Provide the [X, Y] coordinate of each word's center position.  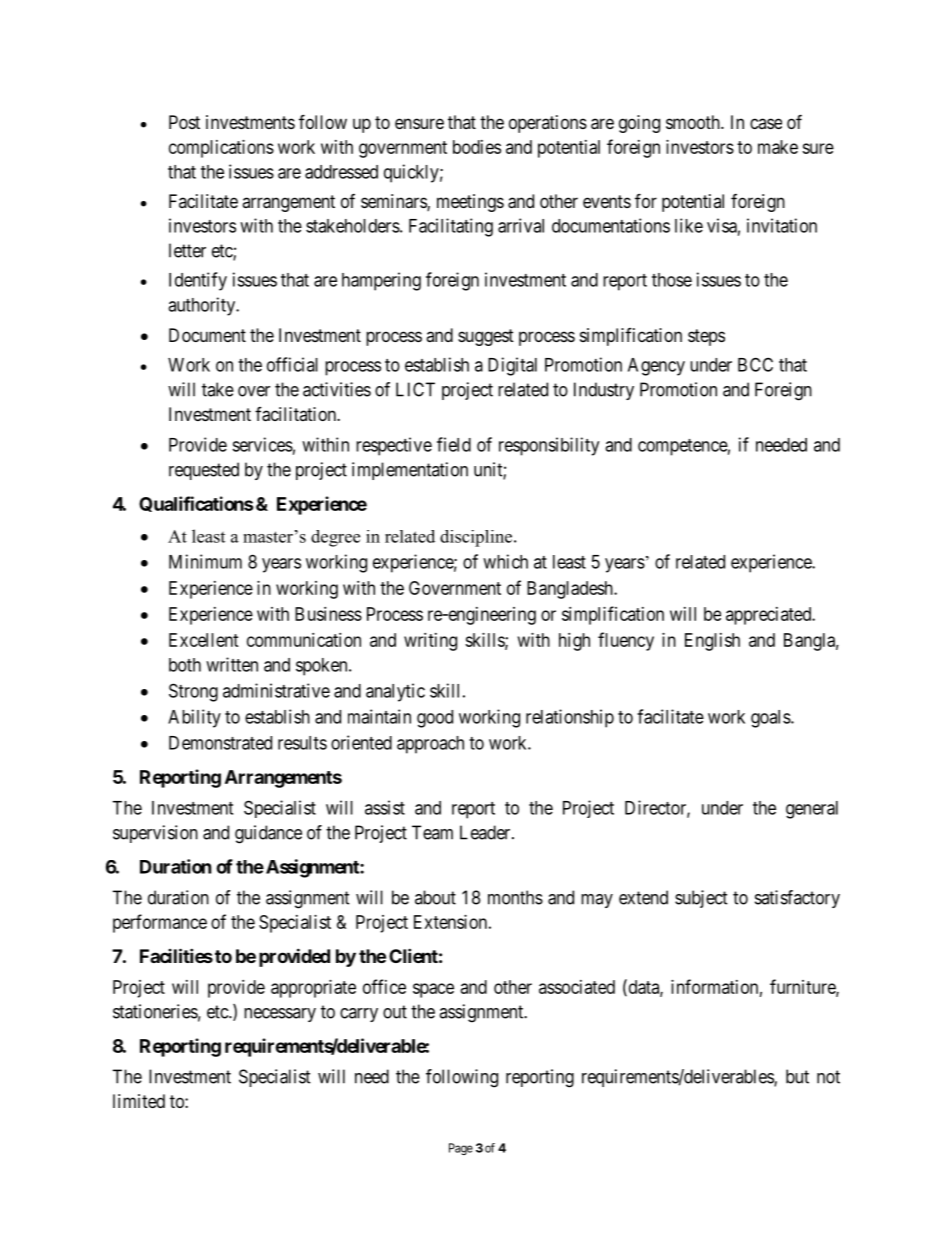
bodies [477, 147]
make [778, 147]
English [712, 642]
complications [221, 149]
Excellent [204, 640]
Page [461, 1149]
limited [139, 1101]
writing [430, 642]
